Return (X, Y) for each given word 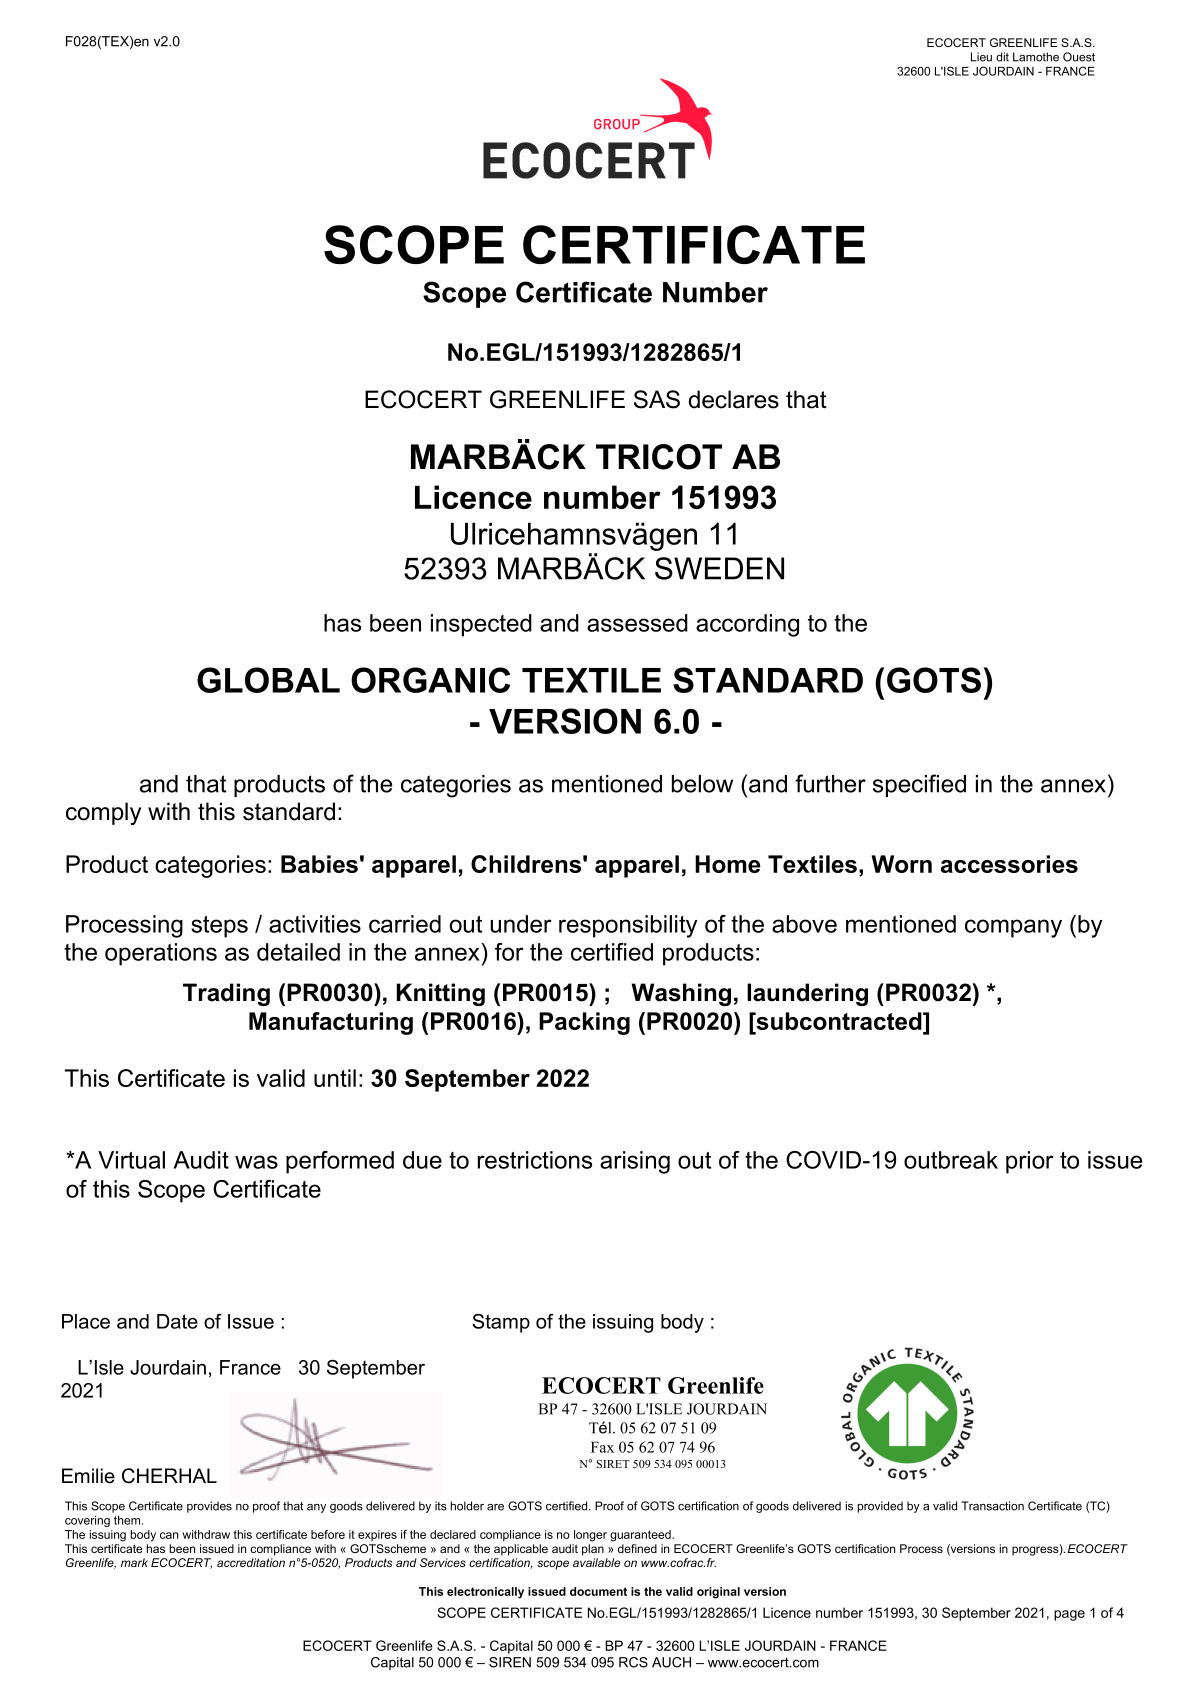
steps (219, 927)
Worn (901, 864)
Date (177, 1321)
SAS (657, 399)
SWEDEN (719, 568)
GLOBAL (268, 680)
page (1069, 1615)
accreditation (251, 1562)
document (598, 1591)
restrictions (535, 1160)
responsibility (628, 926)
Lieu (981, 57)
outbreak (951, 1160)
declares (734, 399)
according (747, 625)
